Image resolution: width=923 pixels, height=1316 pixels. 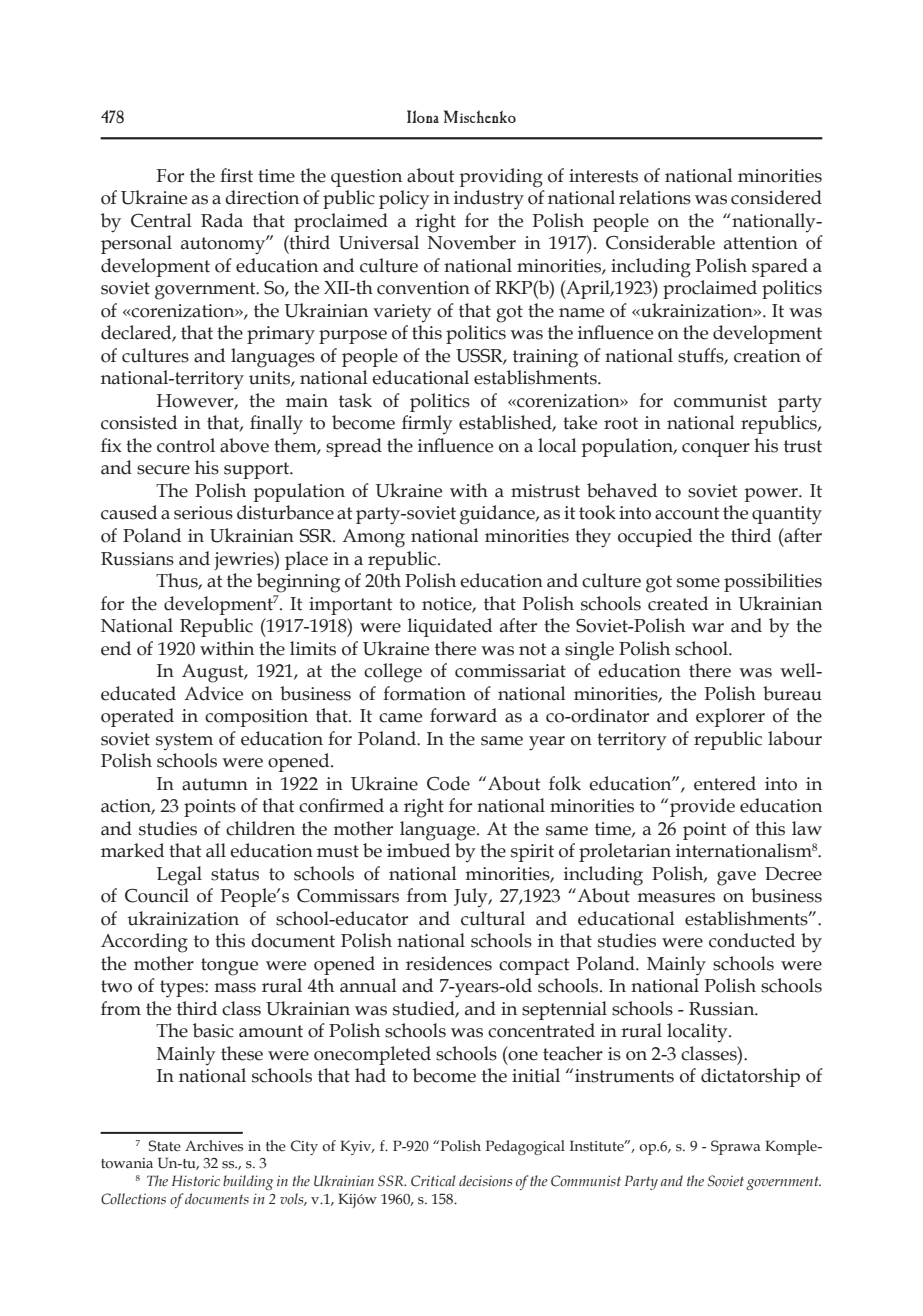 I want to click on industry, so click(x=489, y=200).
